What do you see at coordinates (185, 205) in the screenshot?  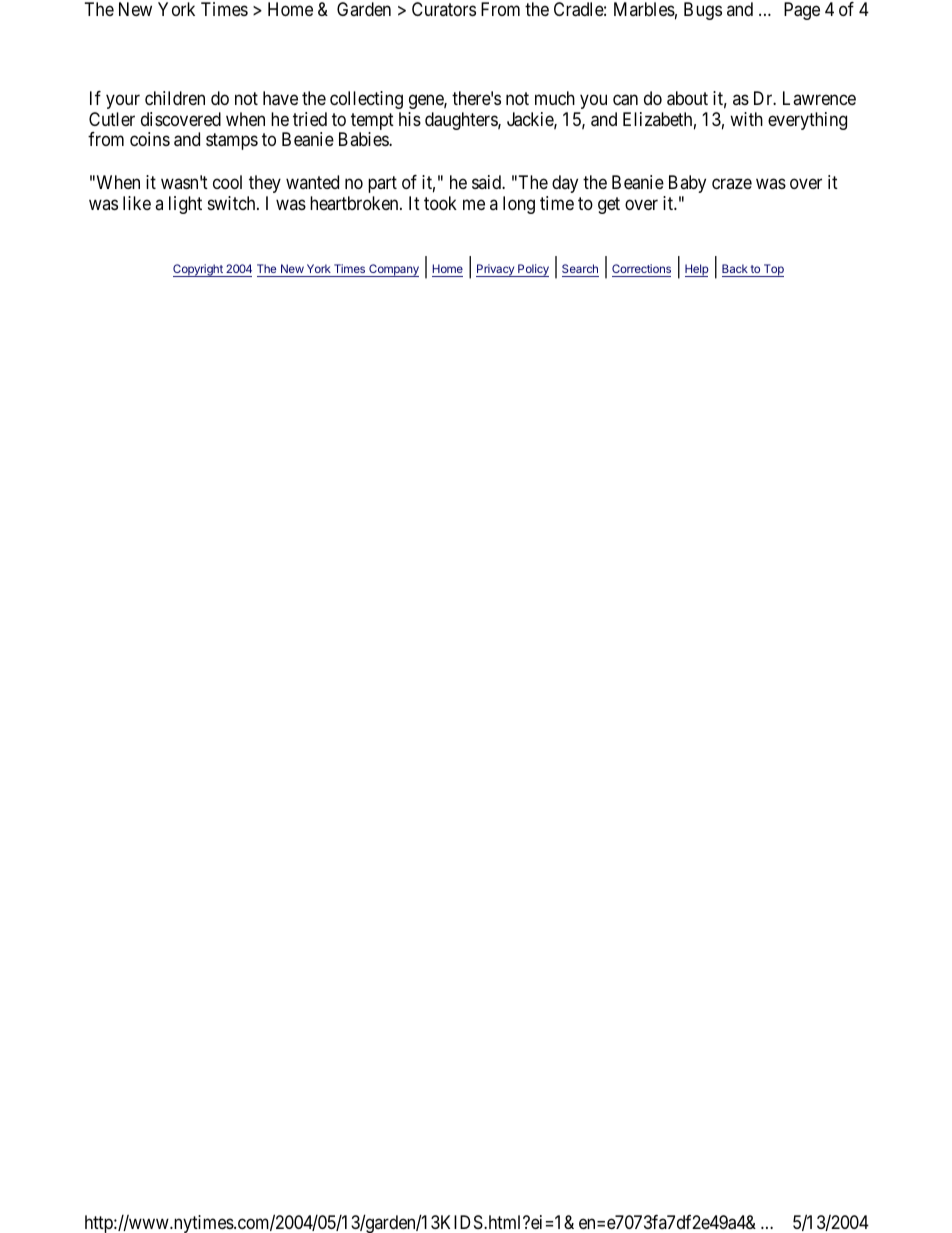 I see `light` at bounding box center [185, 205].
